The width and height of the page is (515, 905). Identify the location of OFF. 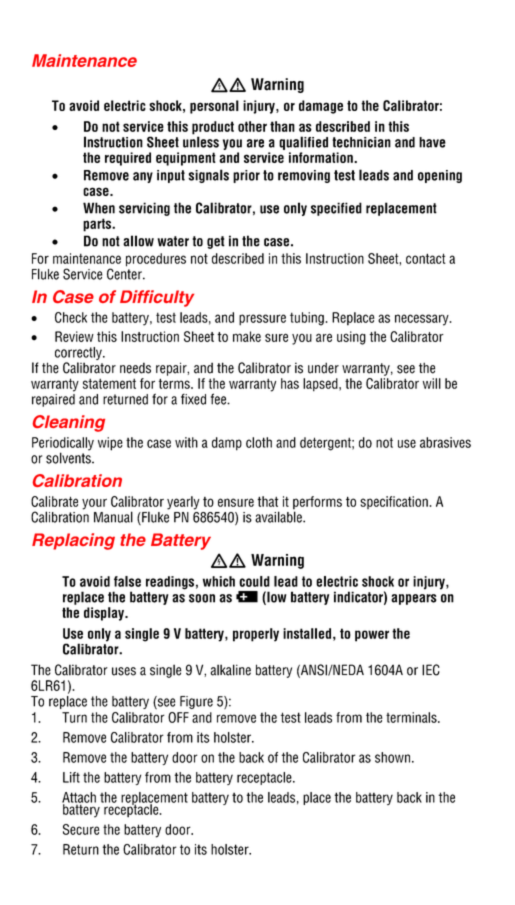
(178, 717).
